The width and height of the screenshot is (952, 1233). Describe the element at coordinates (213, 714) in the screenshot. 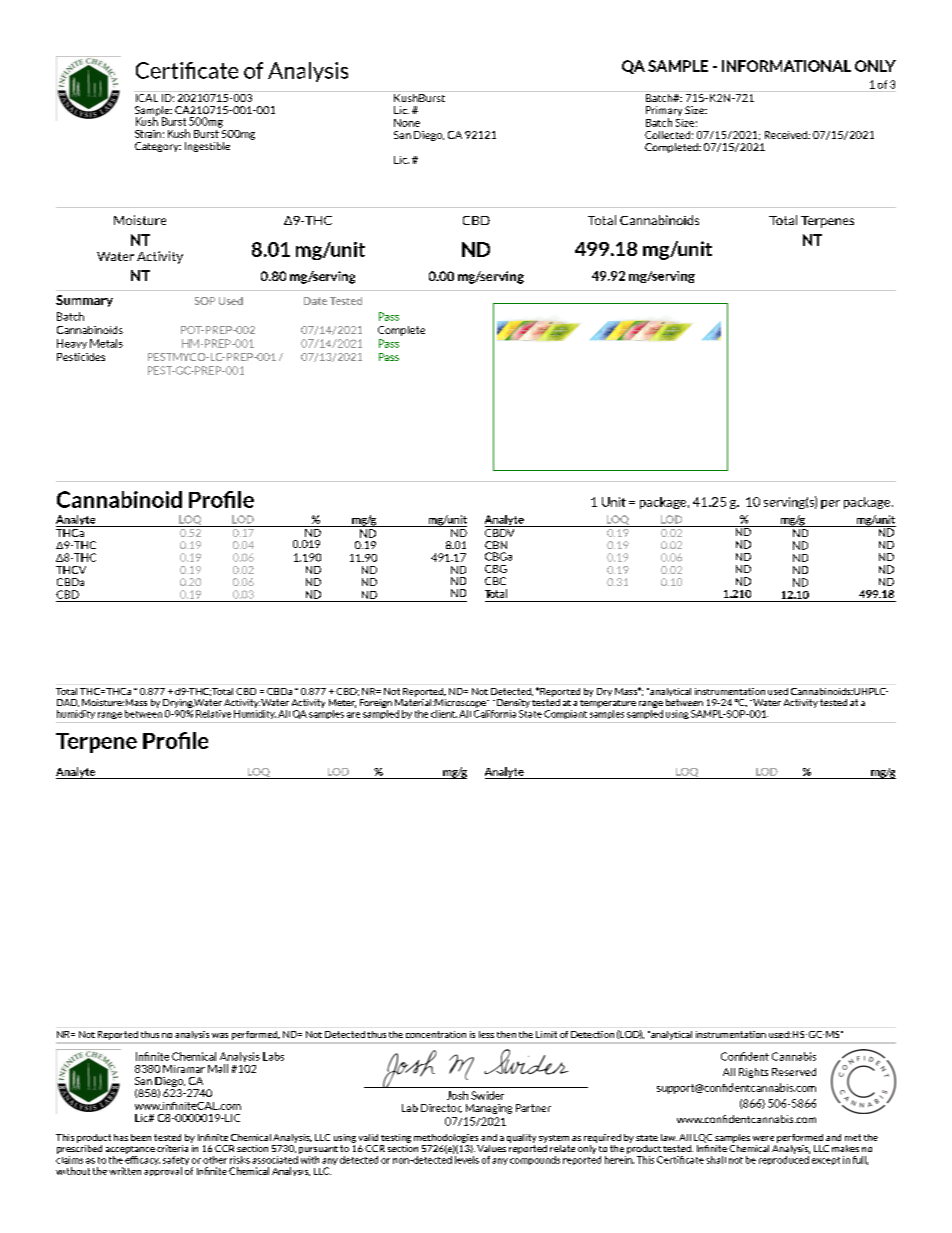

I see `Relative` at that location.
